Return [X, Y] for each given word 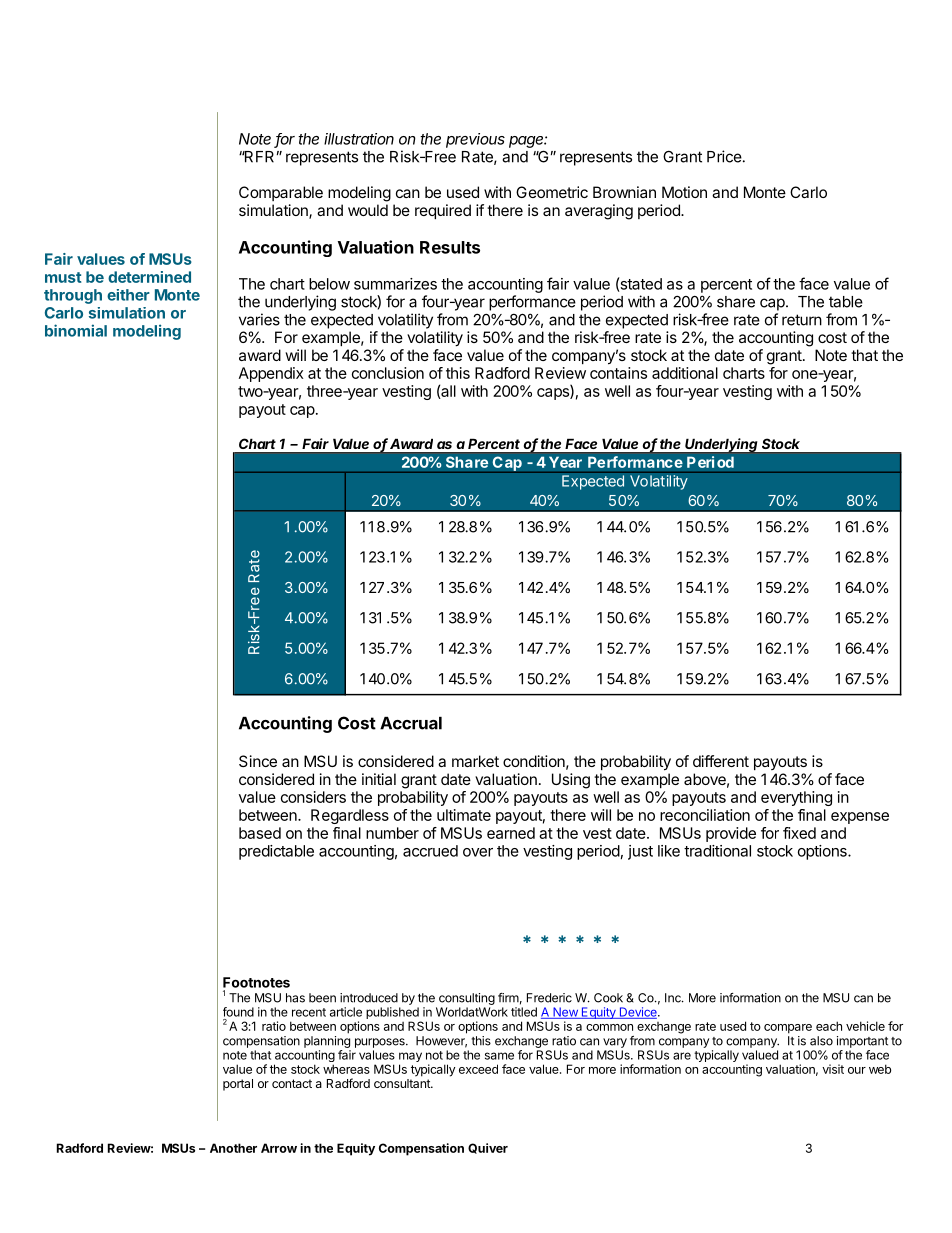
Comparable [281, 193]
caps [554, 394]
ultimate [464, 815]
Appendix [271, 374]
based [260, 833]
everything [796, 798]
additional [685, 373]
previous [475, 140]
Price [724, 156]
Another [233, 1148]
